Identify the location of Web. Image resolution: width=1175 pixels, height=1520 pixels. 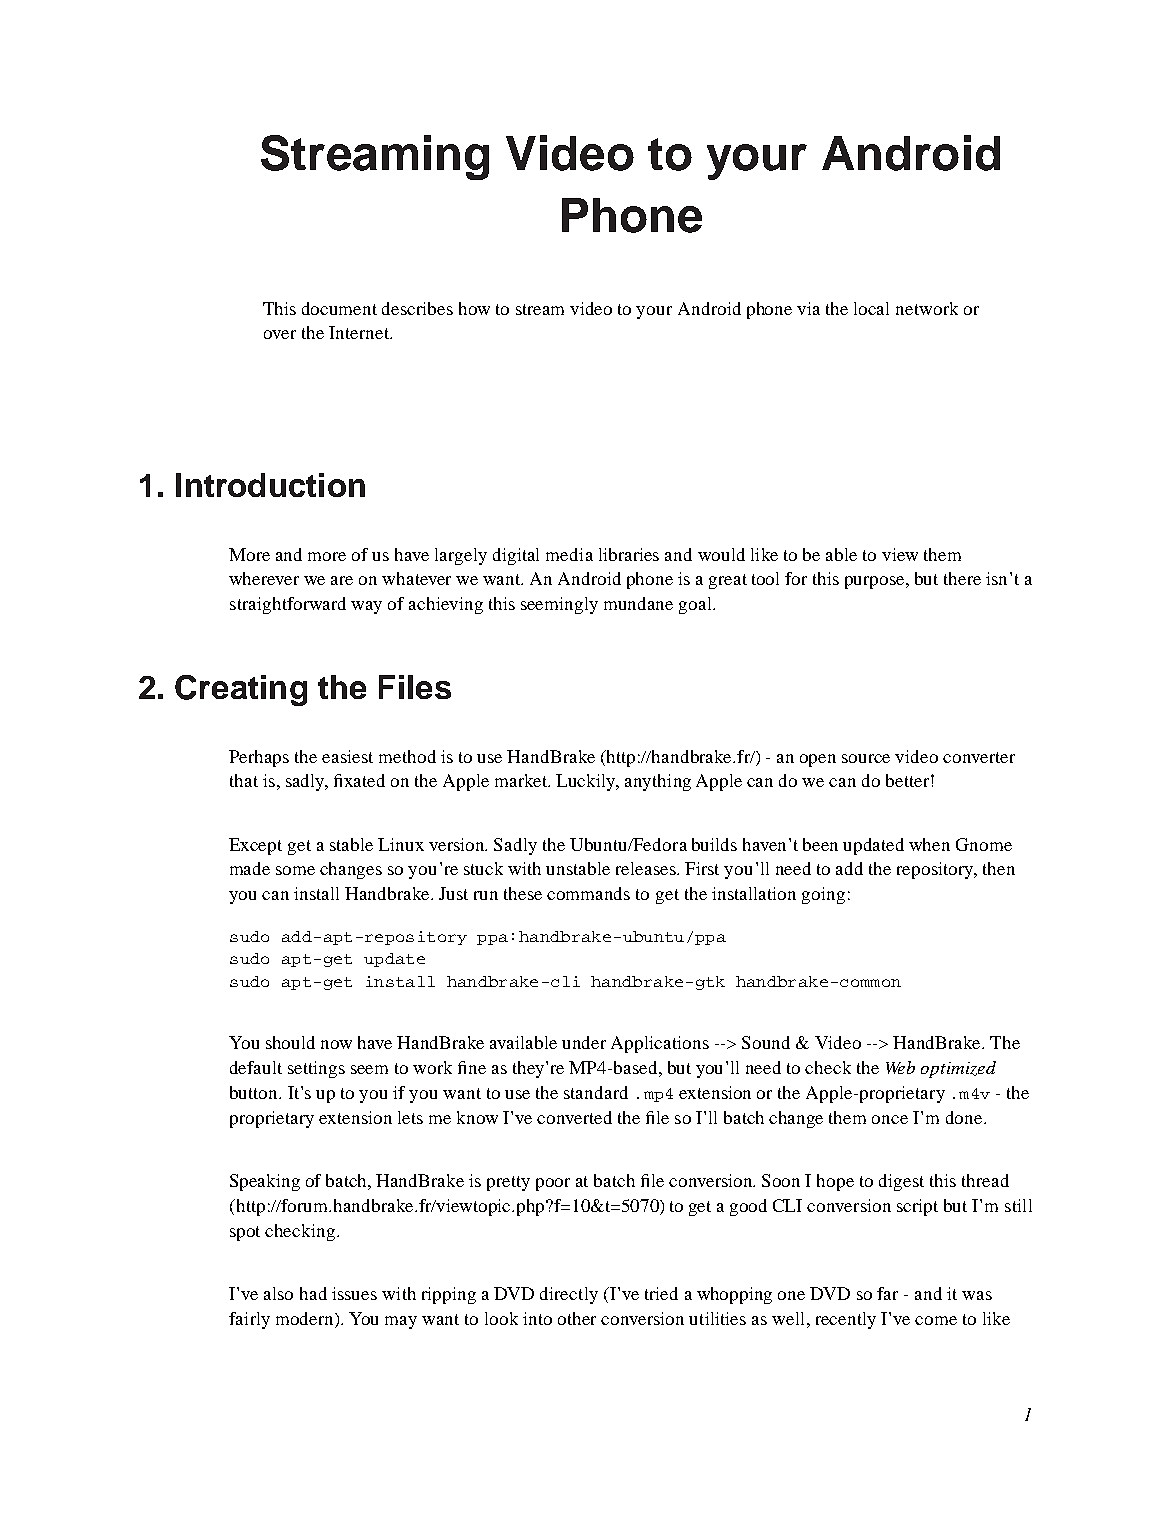
(900, 1067).
